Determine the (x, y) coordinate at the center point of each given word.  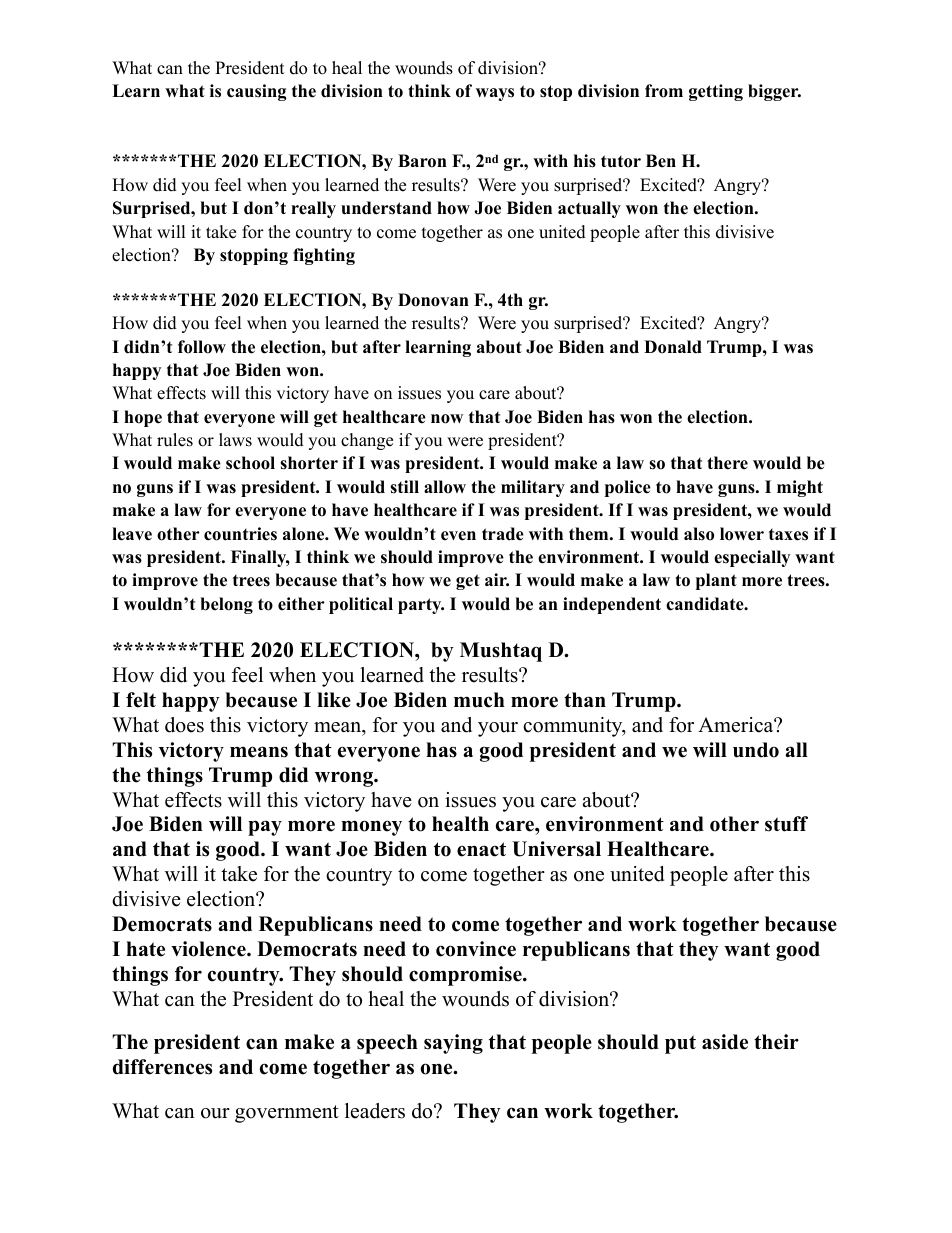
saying (453, 1044)
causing (257, 92)
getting (716, 92)
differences (162, 1067)
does (184, 725)
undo (756, 750)
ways (495, 94)
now (447, 419)
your (498, 729)
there (727, 463)
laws (235, 440)
